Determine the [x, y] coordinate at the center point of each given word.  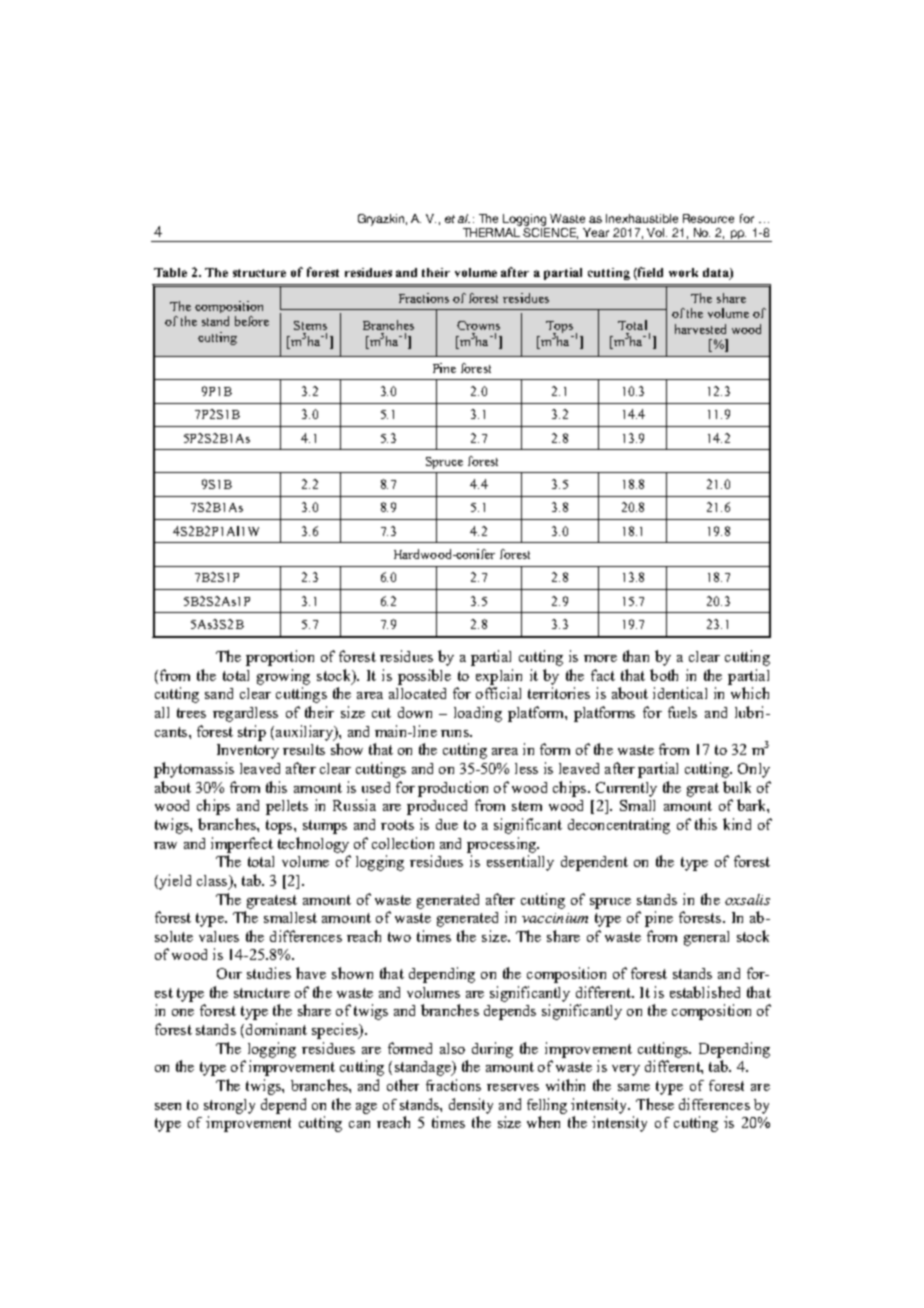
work [683, 272]
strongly [229, 1106]
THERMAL [492, 231]
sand [219, 693]
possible [424, 677]
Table [170, 272]
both [664, 675]
